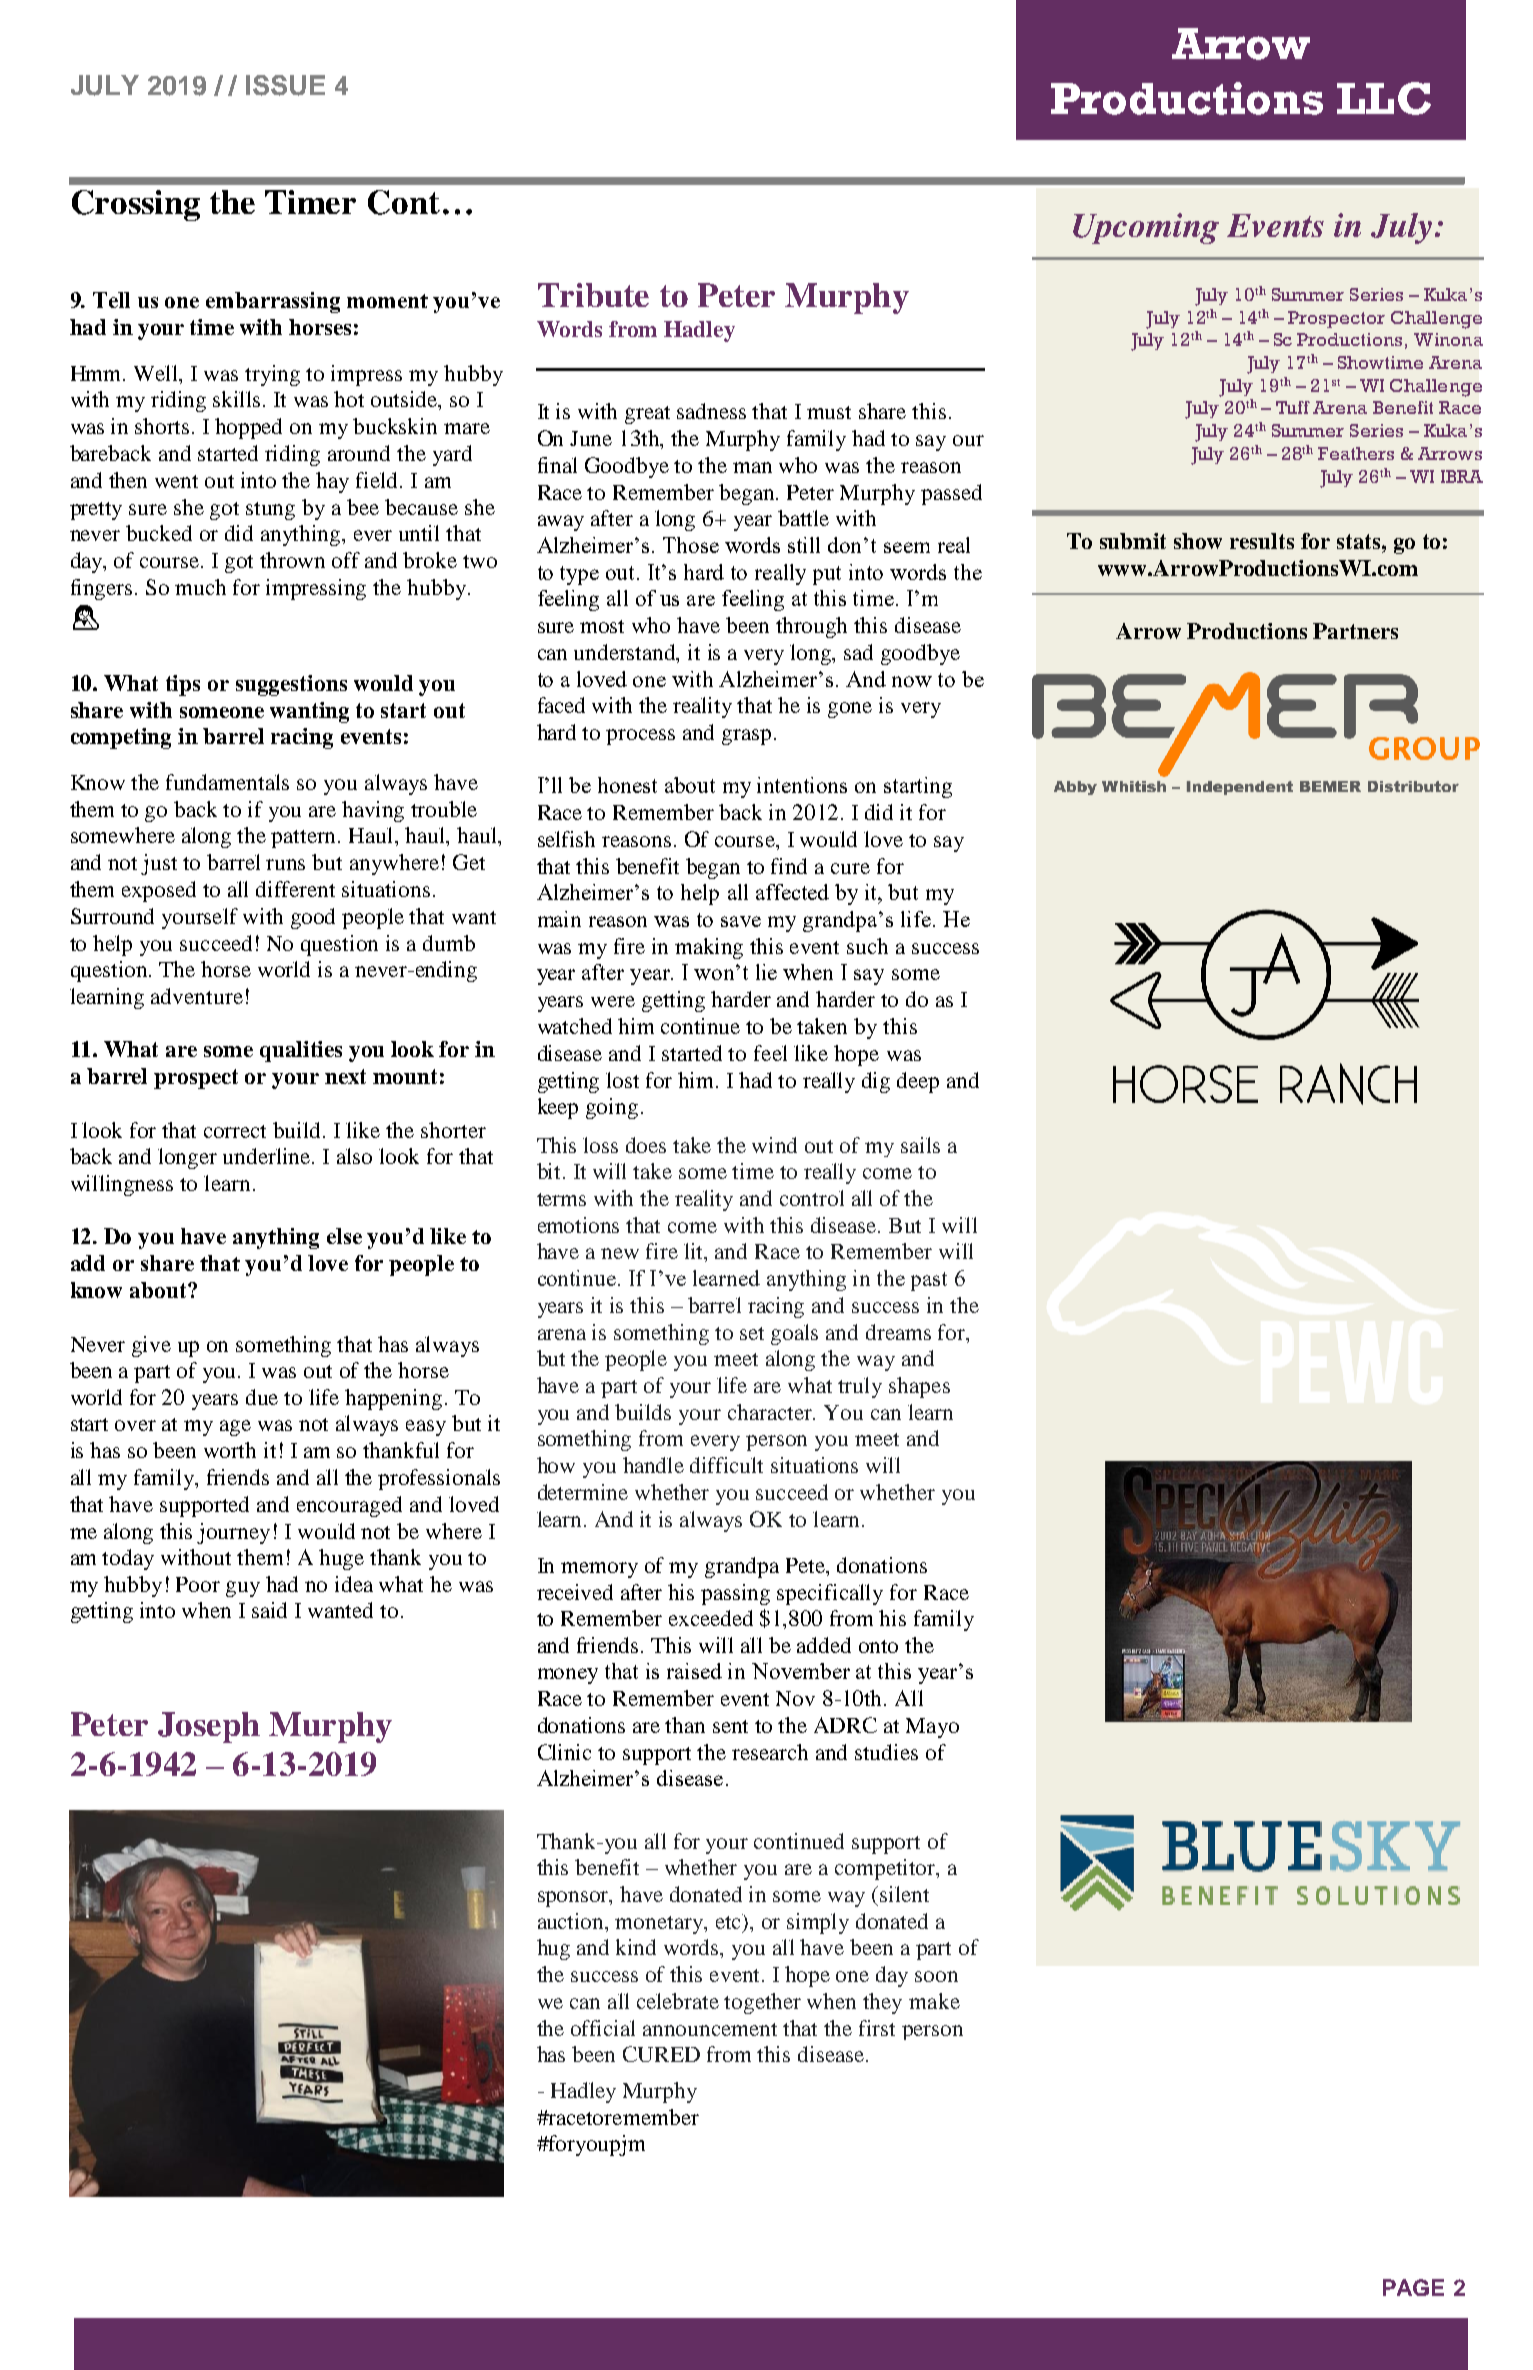 The width and height of the document is (1533, 2370). Describe the element at coordinates (932, 1728) in the document. I see `Mayo` at that location.
